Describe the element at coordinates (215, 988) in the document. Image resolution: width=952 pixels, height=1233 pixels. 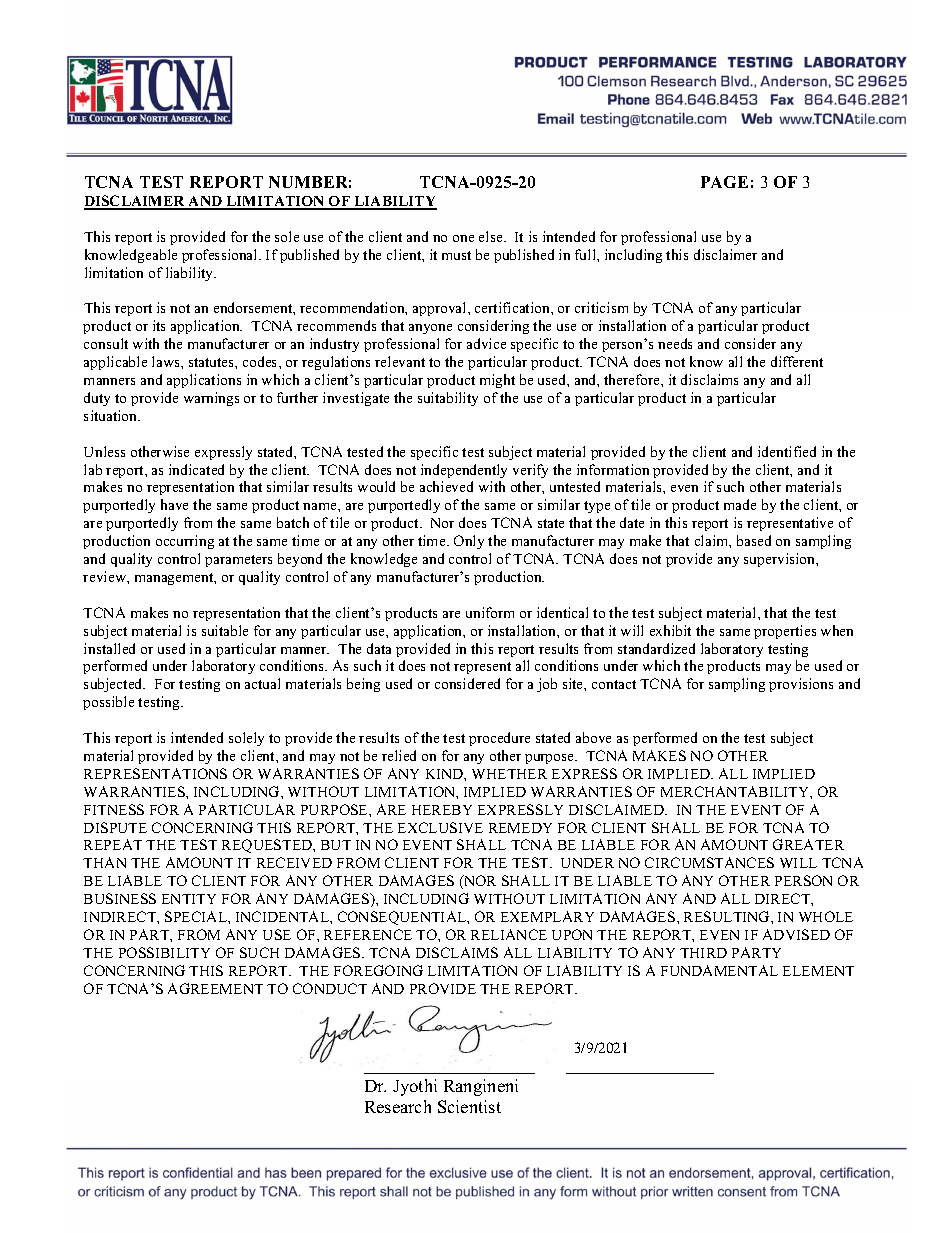
I see `AGREEMENT` at that location.
